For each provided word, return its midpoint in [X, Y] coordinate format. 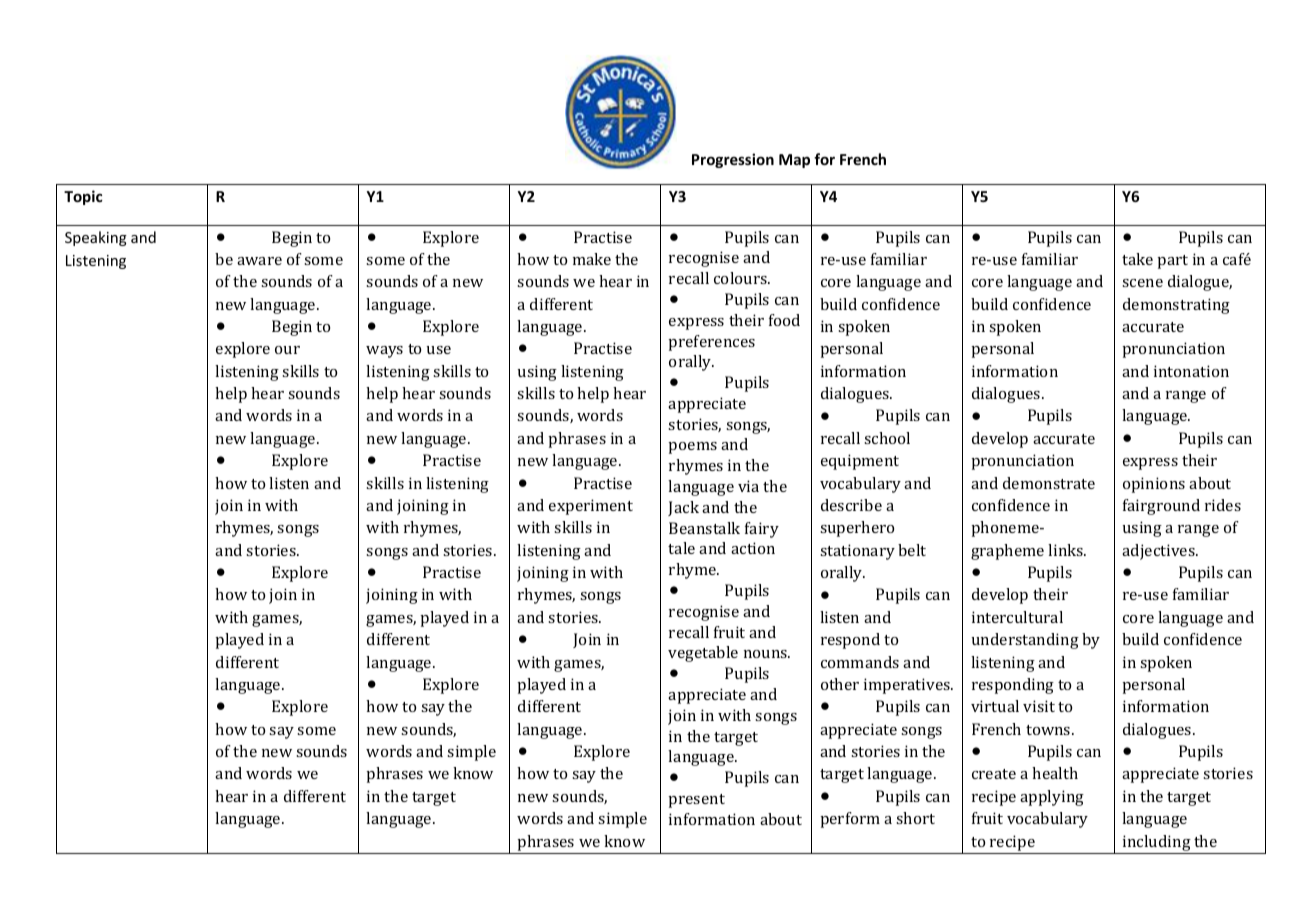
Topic [83, 197]
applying [1052, 798]
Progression [733, 160]
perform [850, 820]
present [696, 801]
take [1137, 259]
